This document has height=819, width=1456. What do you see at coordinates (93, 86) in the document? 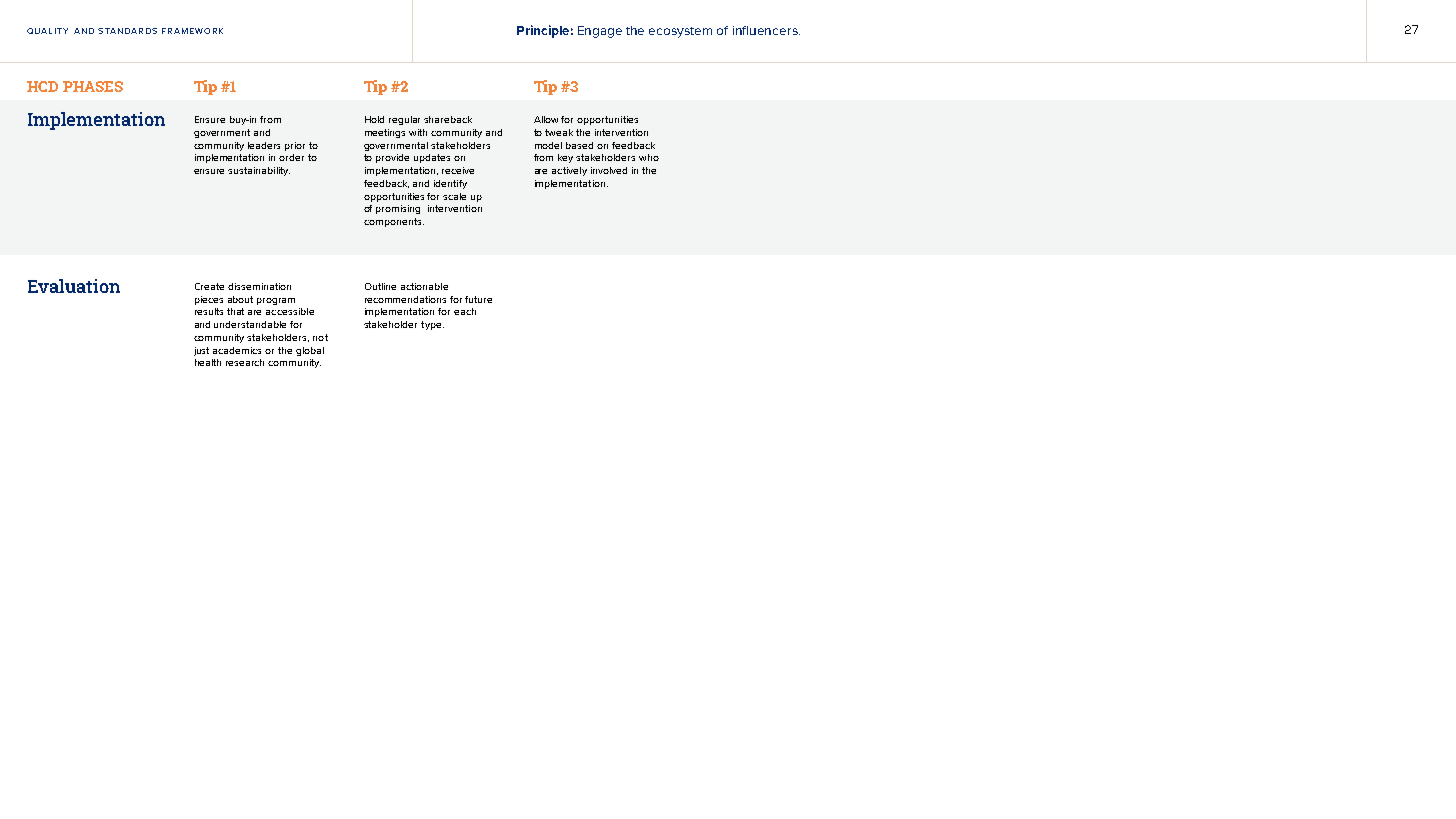
I see `PHASES` at bounding box center [93, 86].
